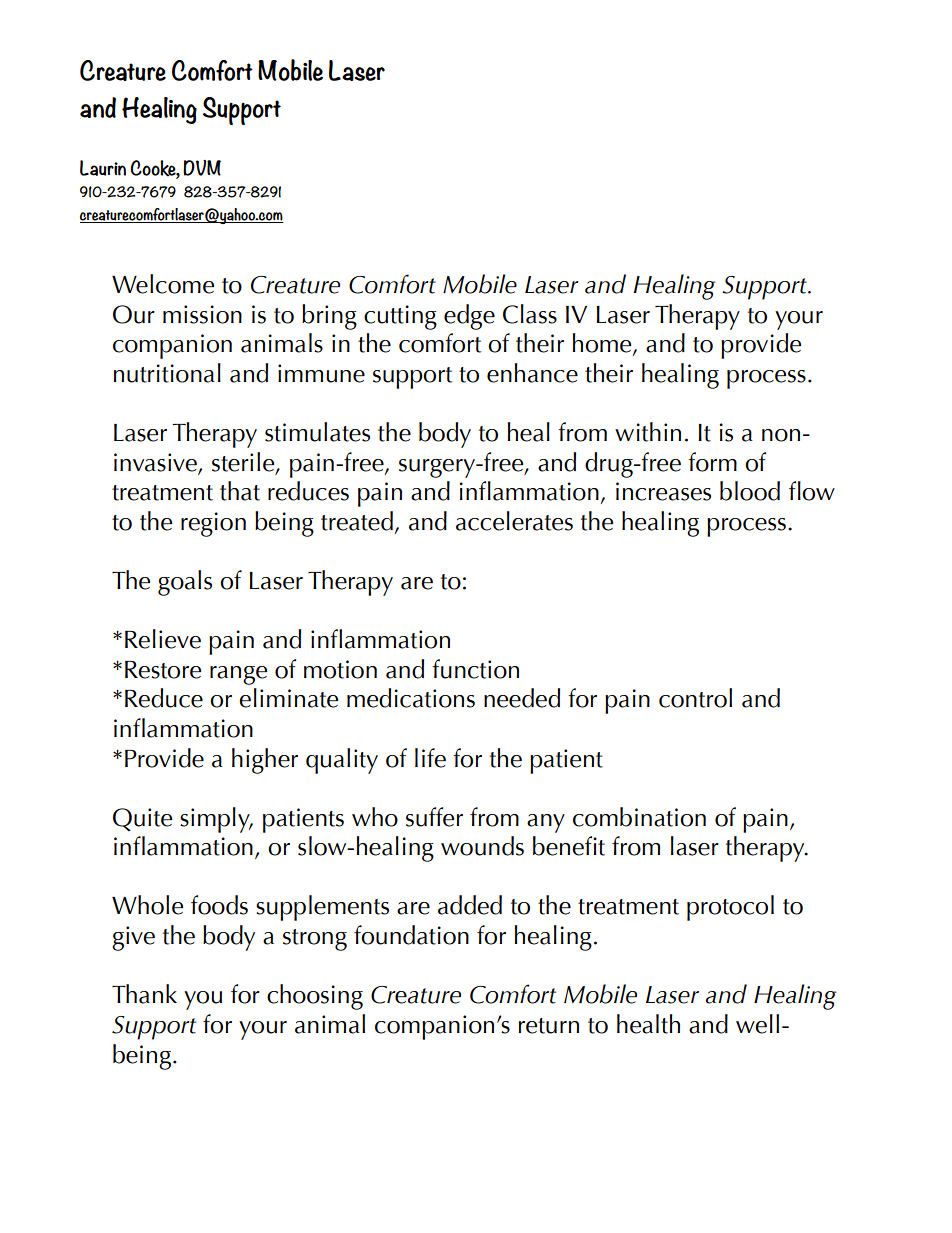  What do you see at coordinates (202, 168) in the page?
I see `DVM` at bounding box center [202, 168].
